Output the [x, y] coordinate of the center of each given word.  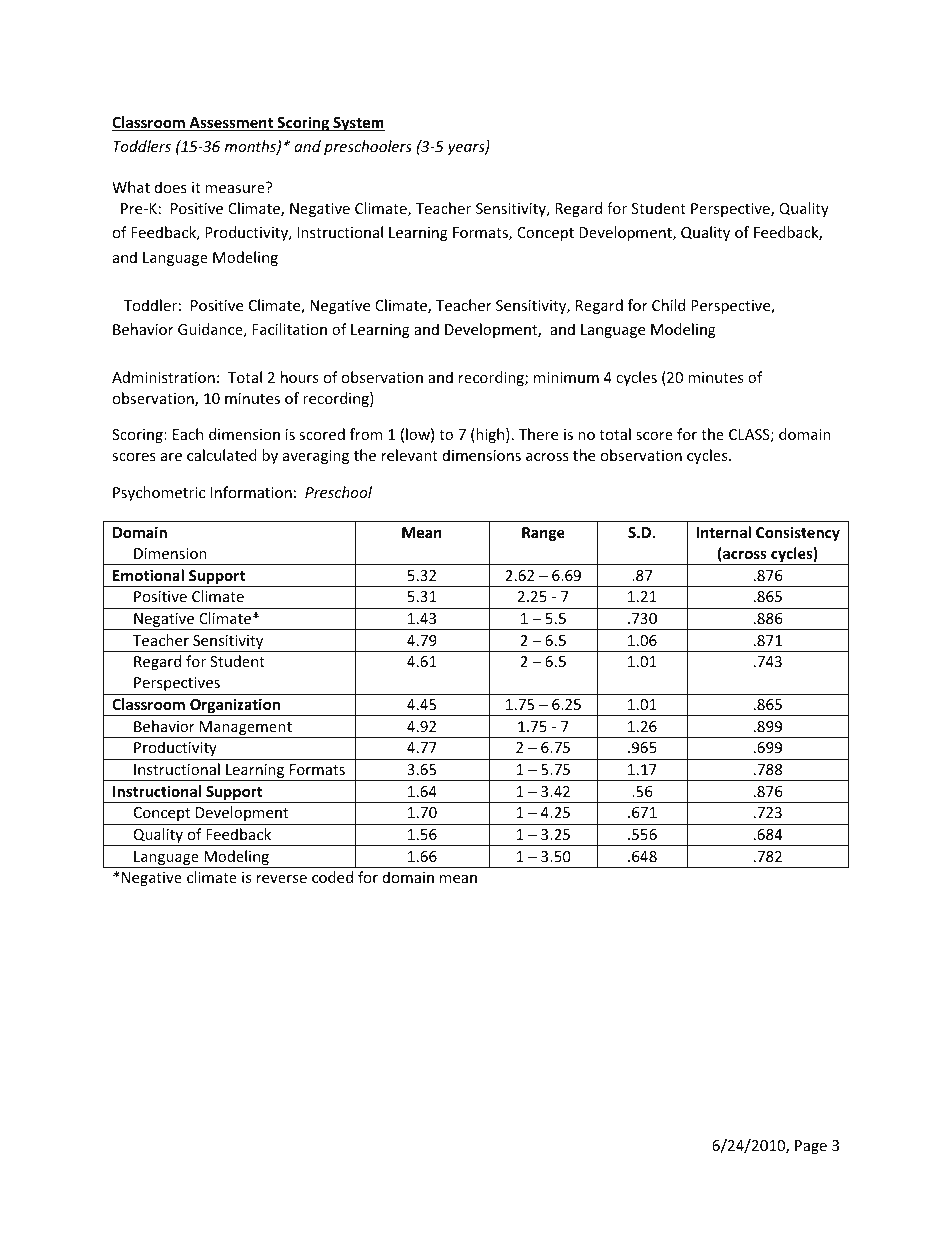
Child [668, 305]
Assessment [231, 124]
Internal [723, 532]
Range [543, 534]
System [358, 124]
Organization [235, 707]
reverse [282, 879]
